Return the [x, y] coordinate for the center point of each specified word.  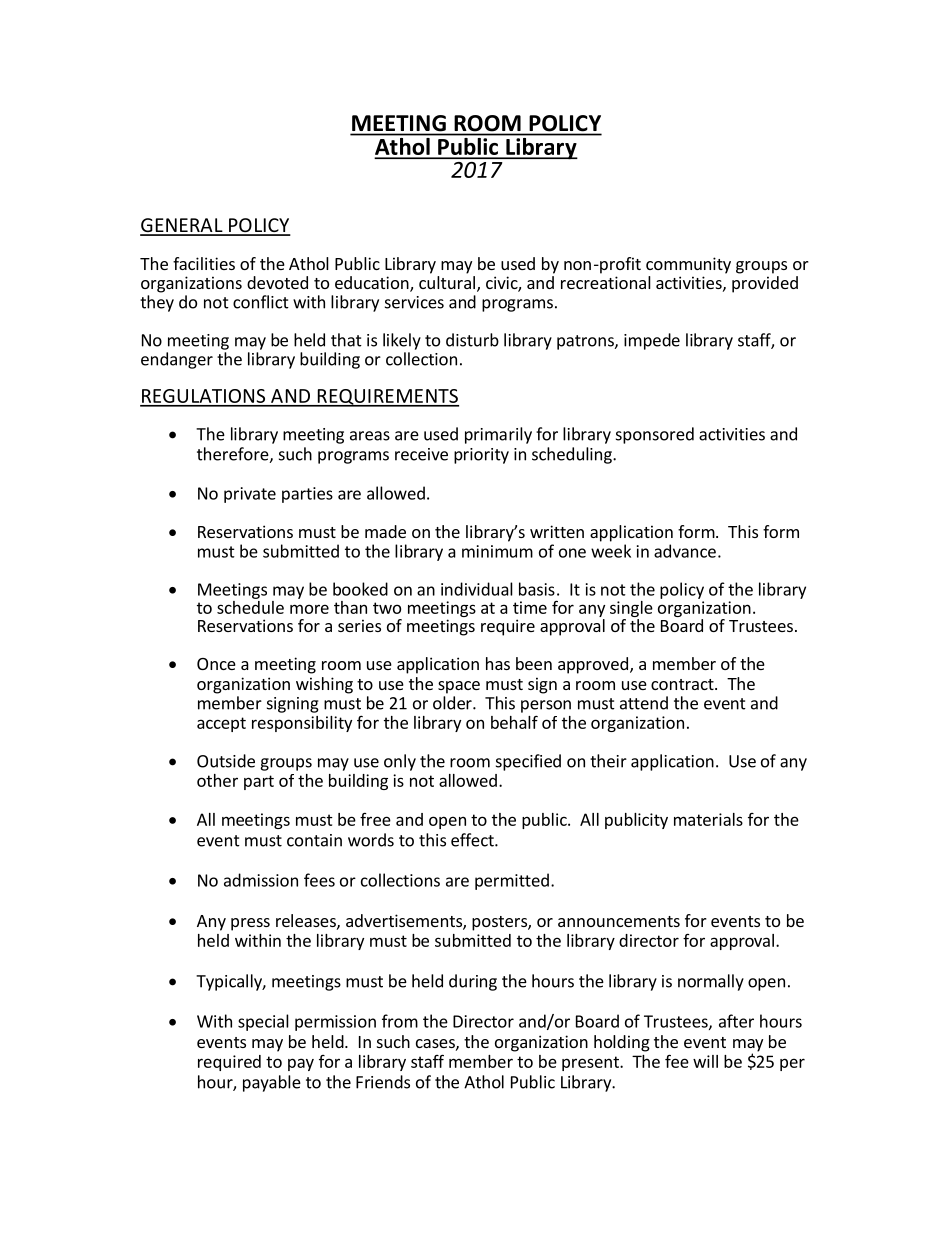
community [688, 265]
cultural [447, 282]
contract [683, 684]
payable [272, 1083]
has [498, 663]
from [400, 1021]
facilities [204, 263]
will [705, 1061]
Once [216, 664]
